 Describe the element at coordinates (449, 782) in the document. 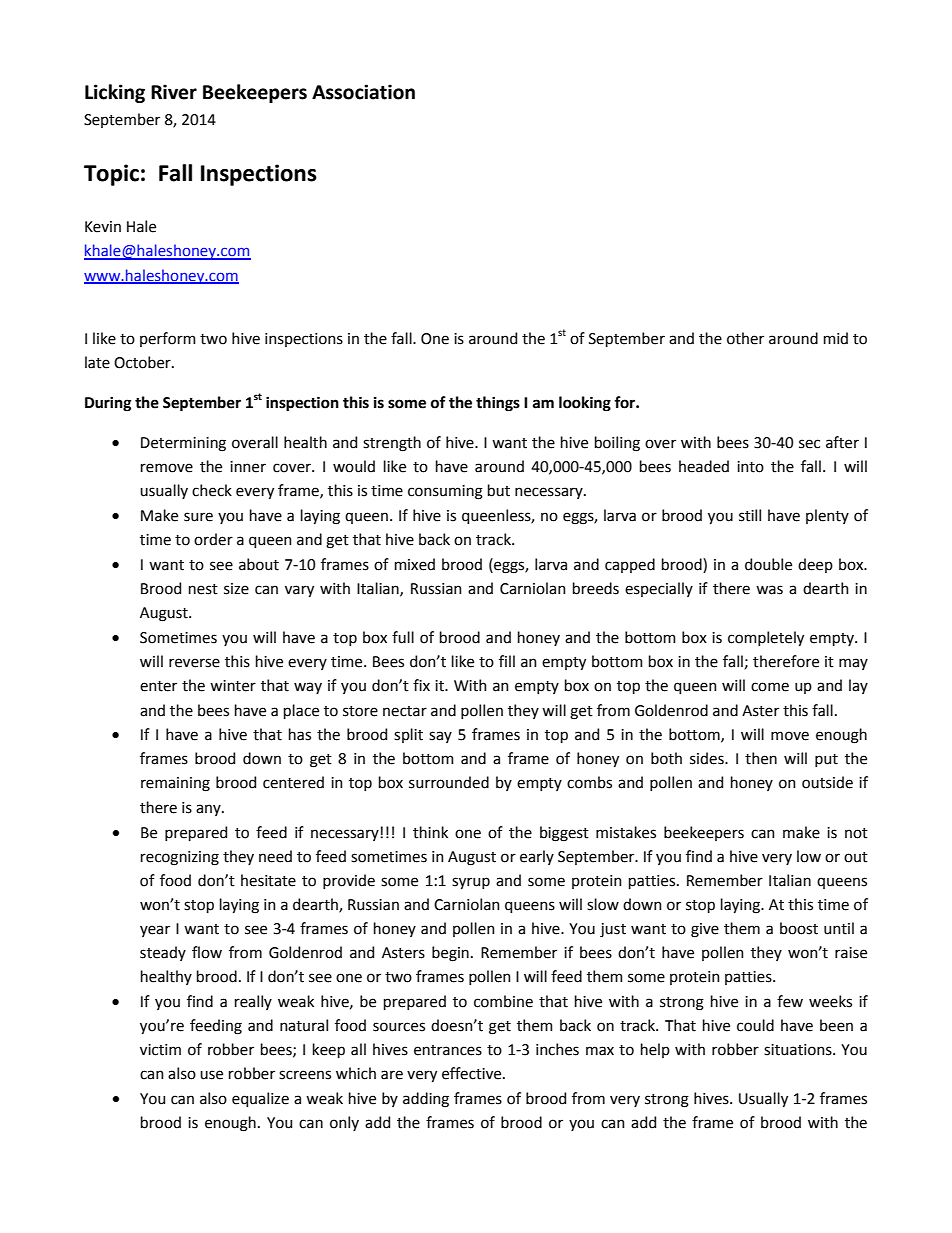

I see `surrounded` at that location.
